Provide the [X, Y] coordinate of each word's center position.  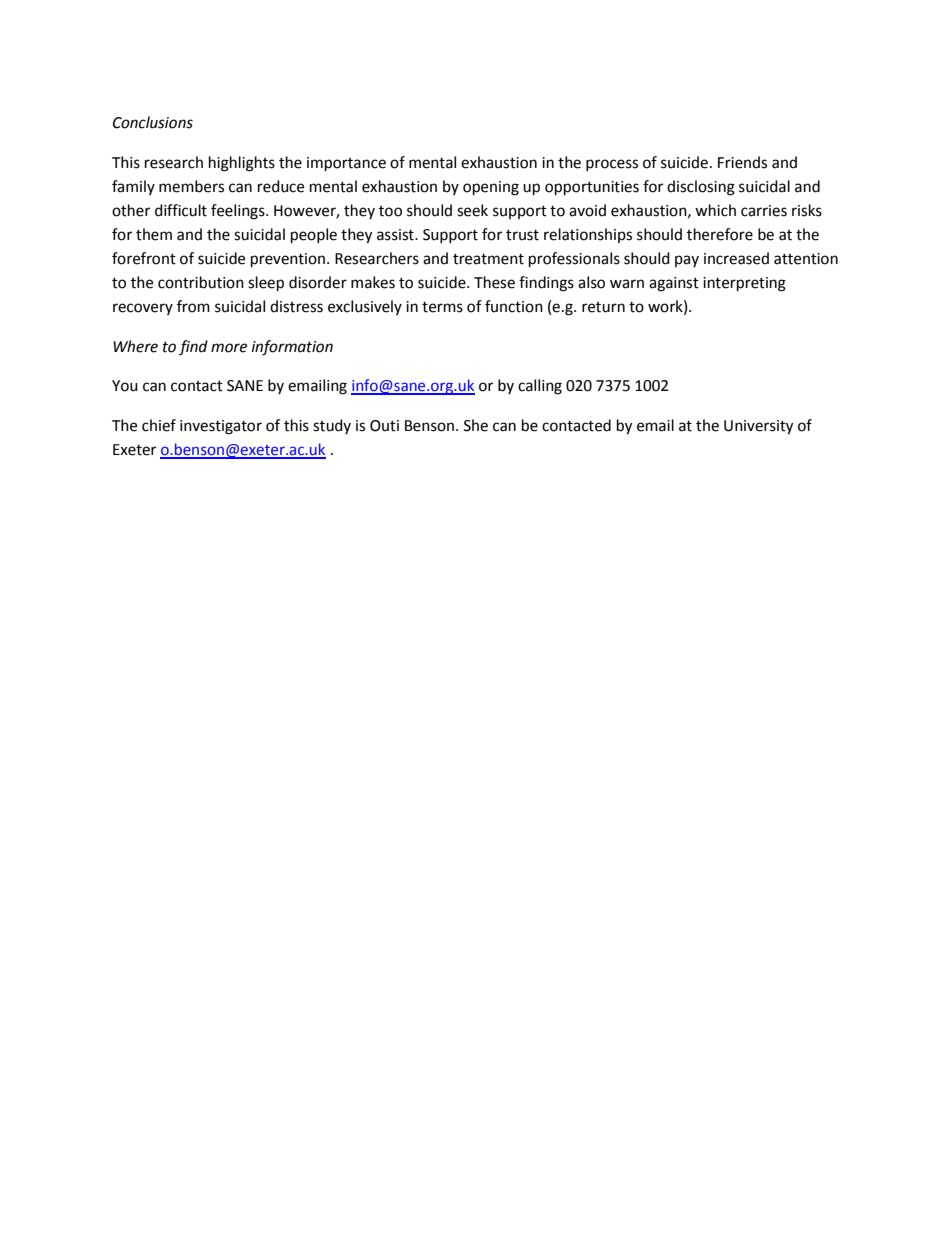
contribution [201, 282]
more [229, 348]
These [494, 282]
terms [442, 307]
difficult [181, 210]
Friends [742, 162]
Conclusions [153, 122]
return [603, 307]
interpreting [744, 284]
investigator [221, 427]
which [715, 210]
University [758, 427]
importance [346, 164]
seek [472, 210]
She [476, 425]
